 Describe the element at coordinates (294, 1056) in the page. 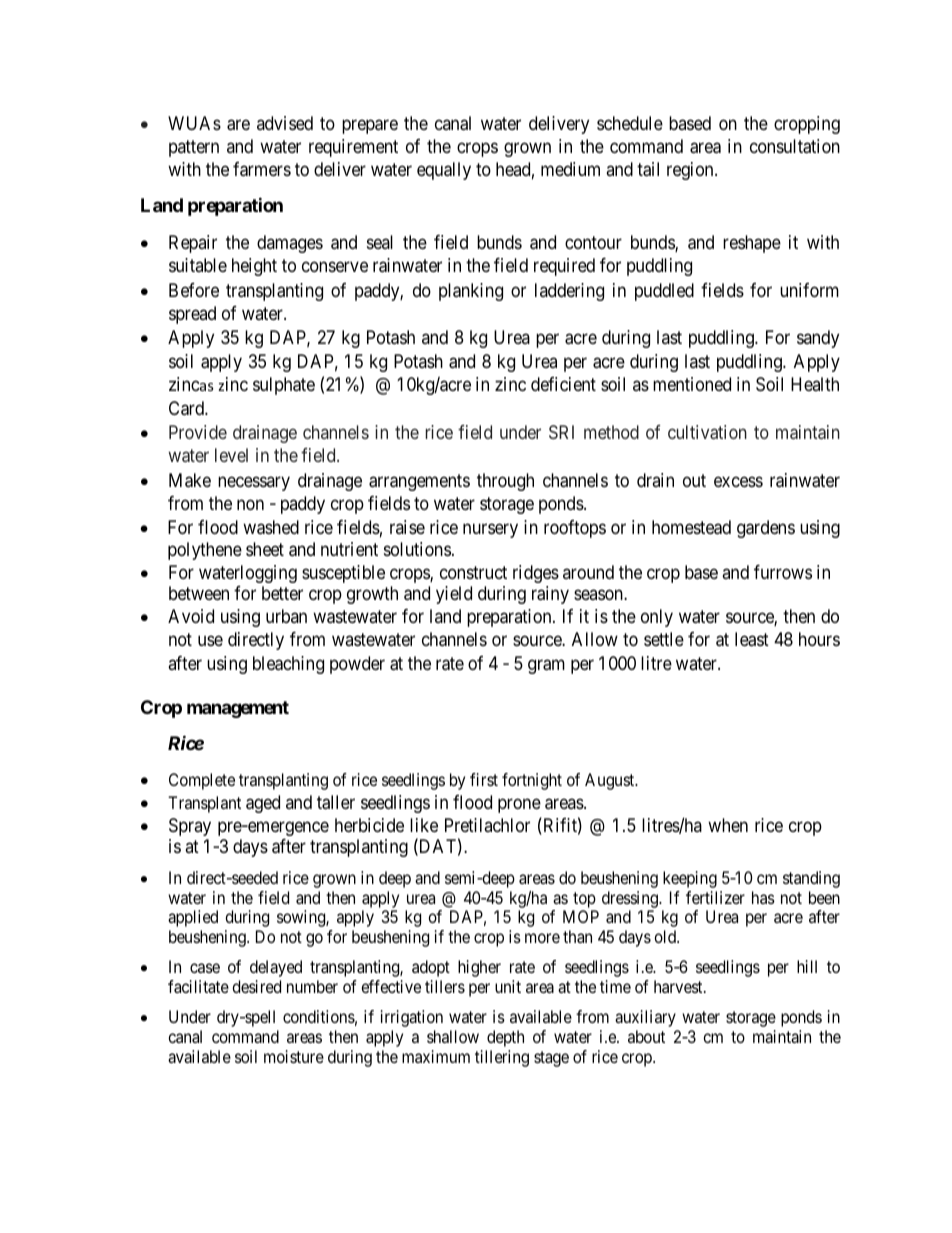

I see `moisture` at that location.
